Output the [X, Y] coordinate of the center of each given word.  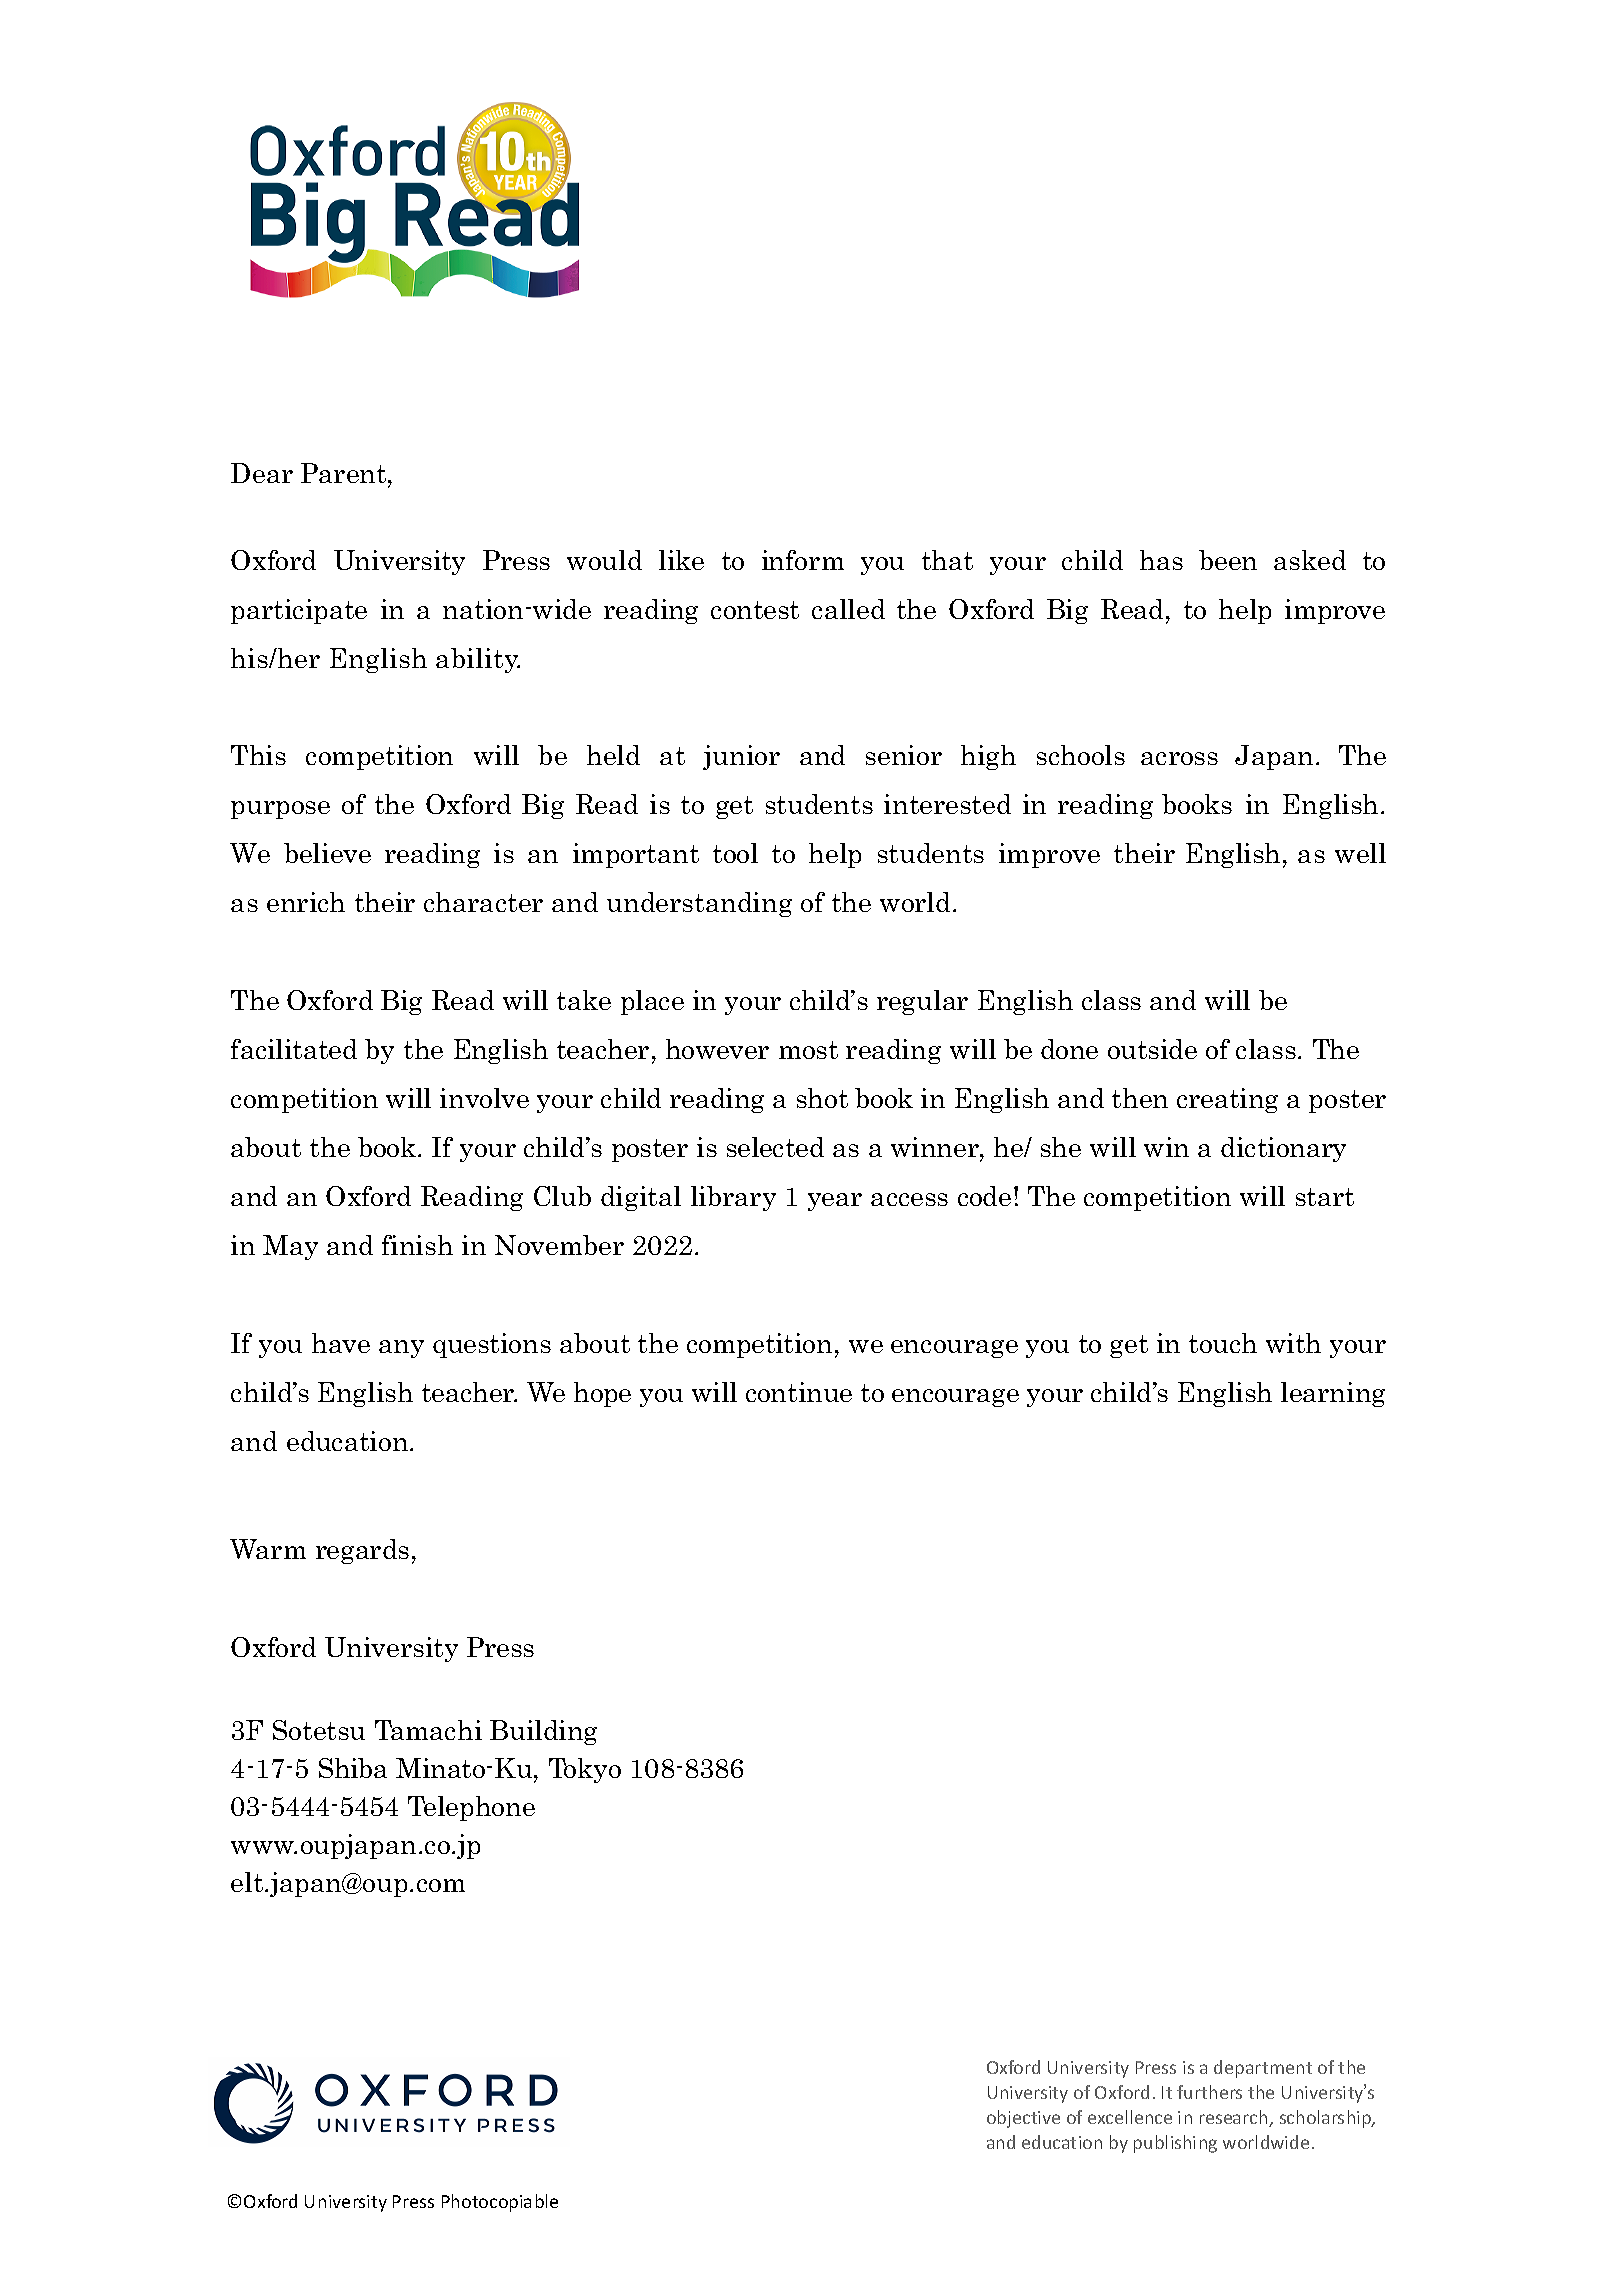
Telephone [471, 1808]
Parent [345, 473]
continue [799, 1392]
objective [1023, 2119]
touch [1223, 1343]
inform [803, 560]
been [1228, 560]
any [401, 1349]
